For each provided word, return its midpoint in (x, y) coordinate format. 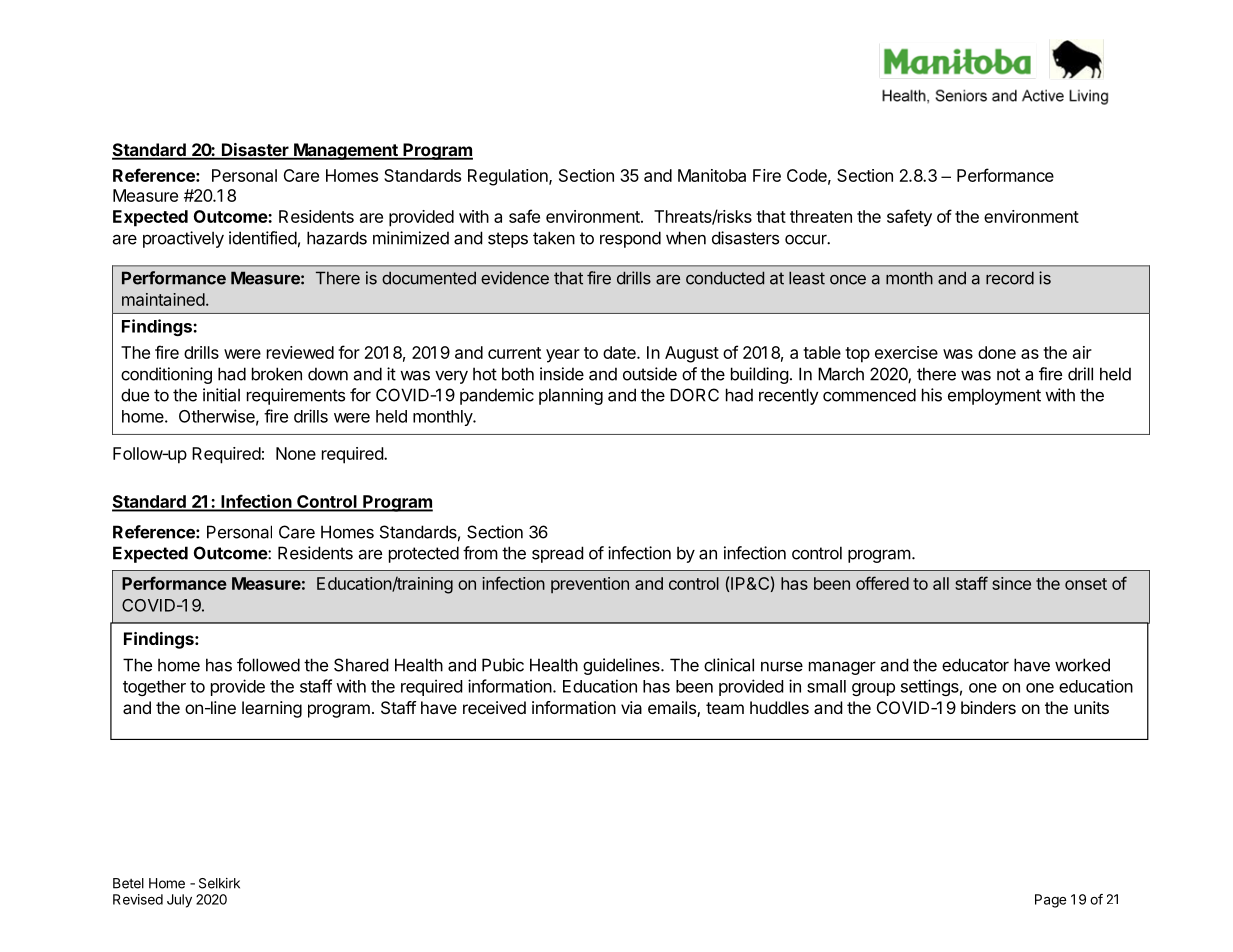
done (997, 352)
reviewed (300, 352)
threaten (821, 216)
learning (272, 709)
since (1011, 583)
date (620, 352)
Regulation (509, 177)
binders (988, 707)
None (296, 453)
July (179, 901)
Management (346, 151)
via (631, 707)
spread (558, 554)
